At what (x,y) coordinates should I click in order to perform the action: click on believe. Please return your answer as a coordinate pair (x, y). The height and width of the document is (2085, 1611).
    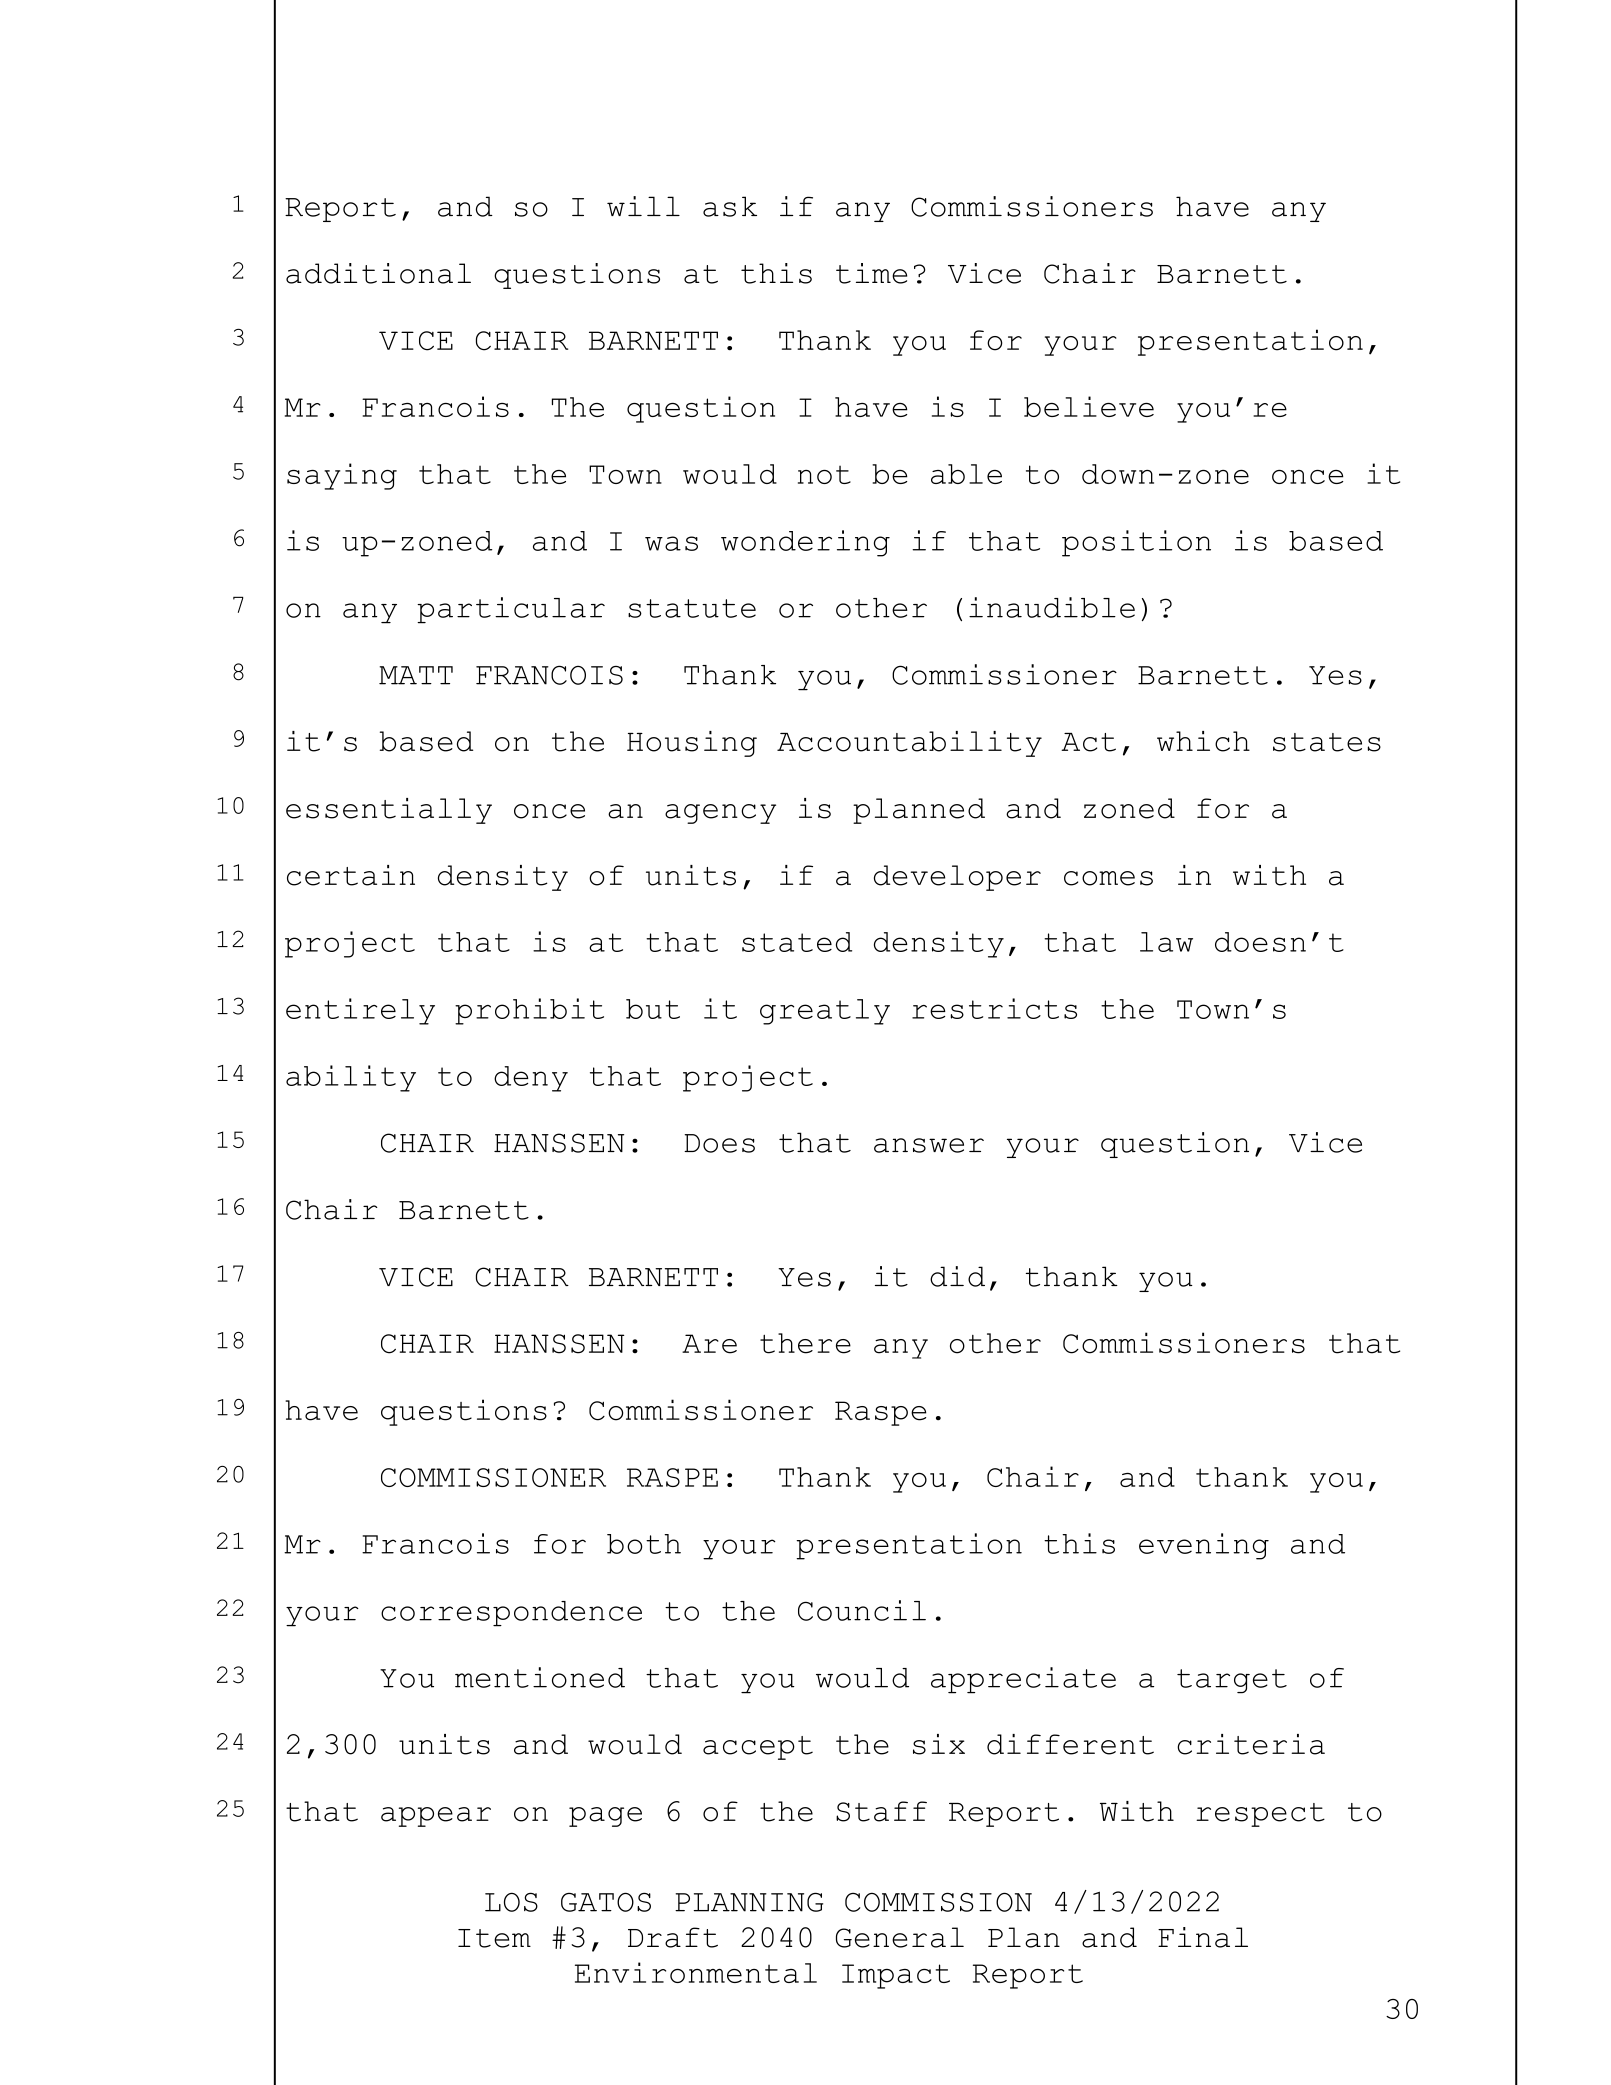
    Looking at the image, I should click on (1089, 406).
